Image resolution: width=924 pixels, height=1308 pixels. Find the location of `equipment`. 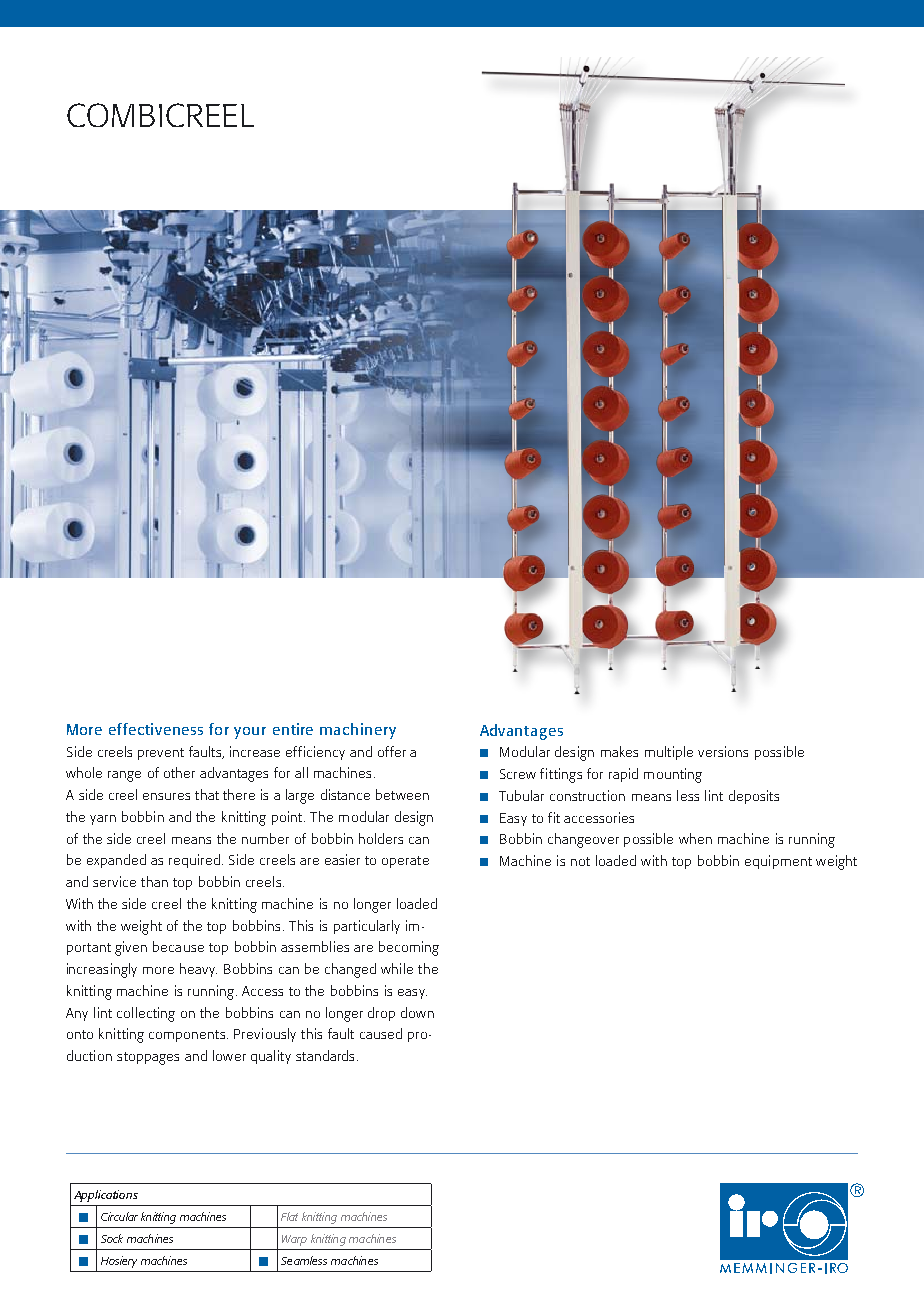

equipment is located at coordinates (778, 862).
